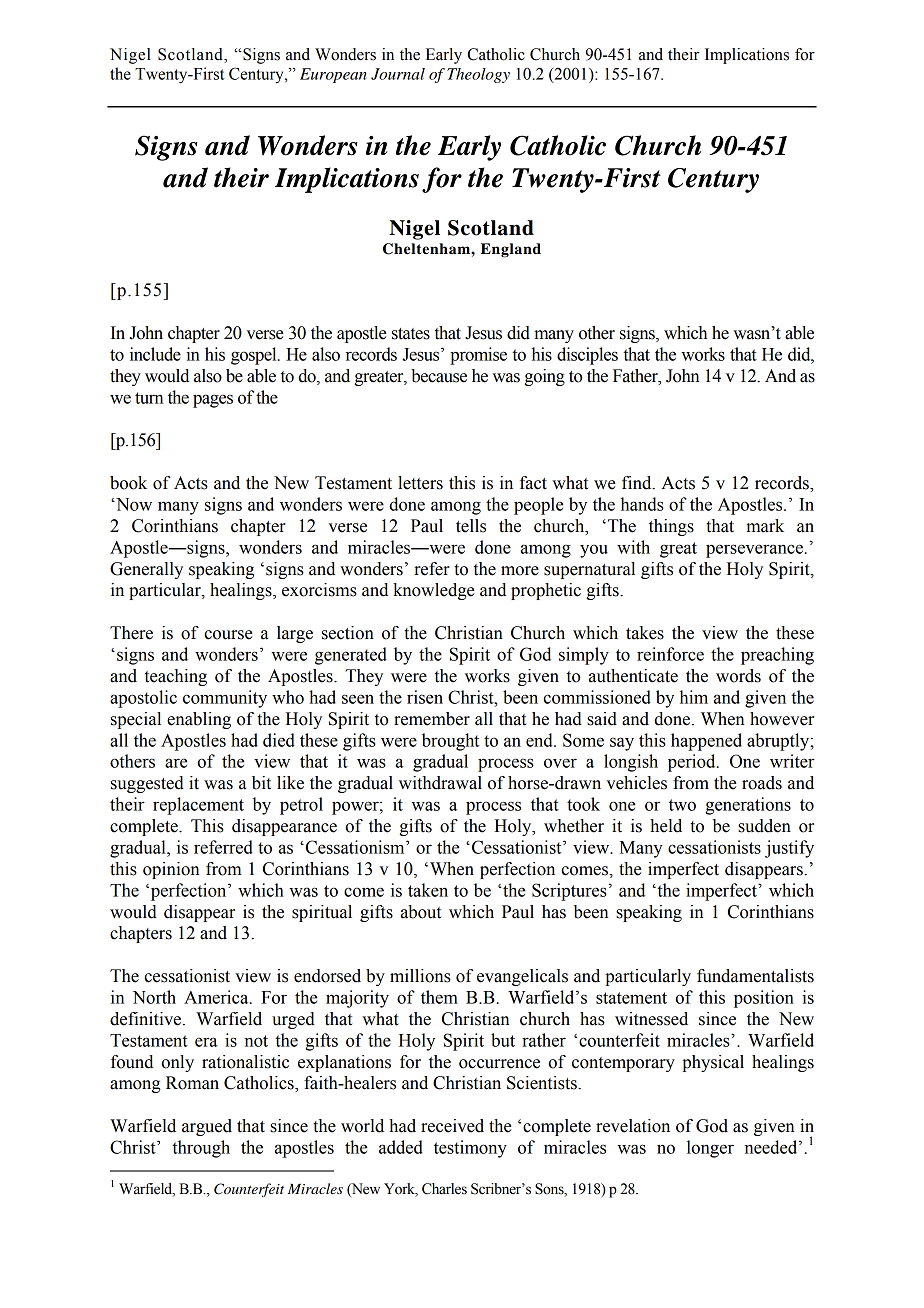 This image has height=1308, width=924. Describe the element at coordinates (228, 635) in the image. I see `course` at that location.
